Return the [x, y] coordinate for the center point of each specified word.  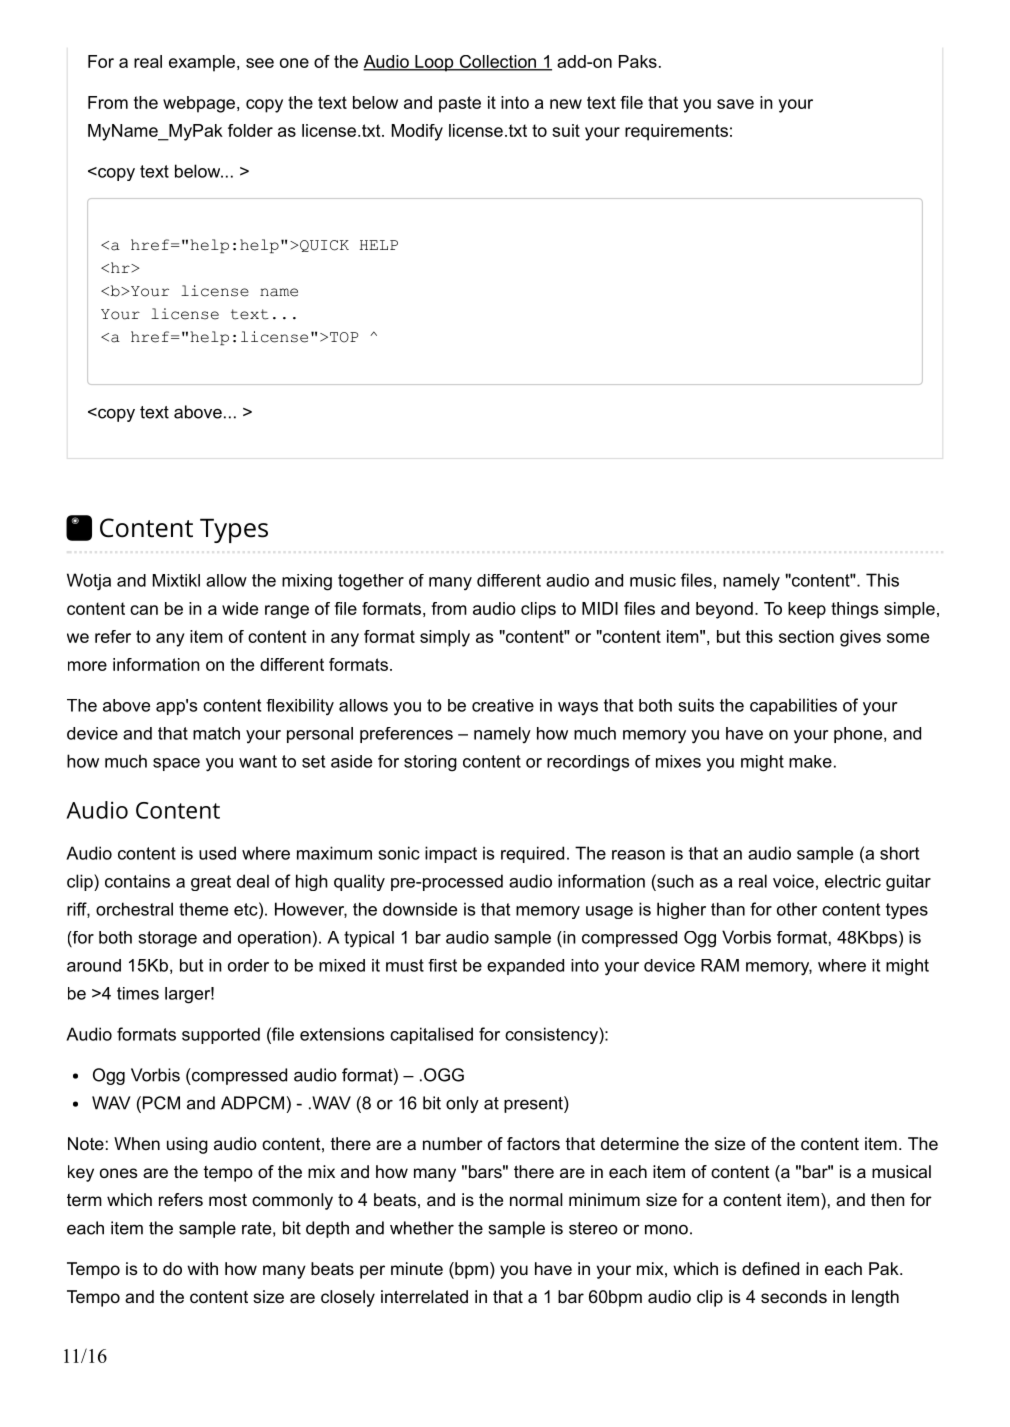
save [735, 104]
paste [460, 104]
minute [417, 1268]
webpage [199, 104]
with [202, 1268]
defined [770, 1268]
